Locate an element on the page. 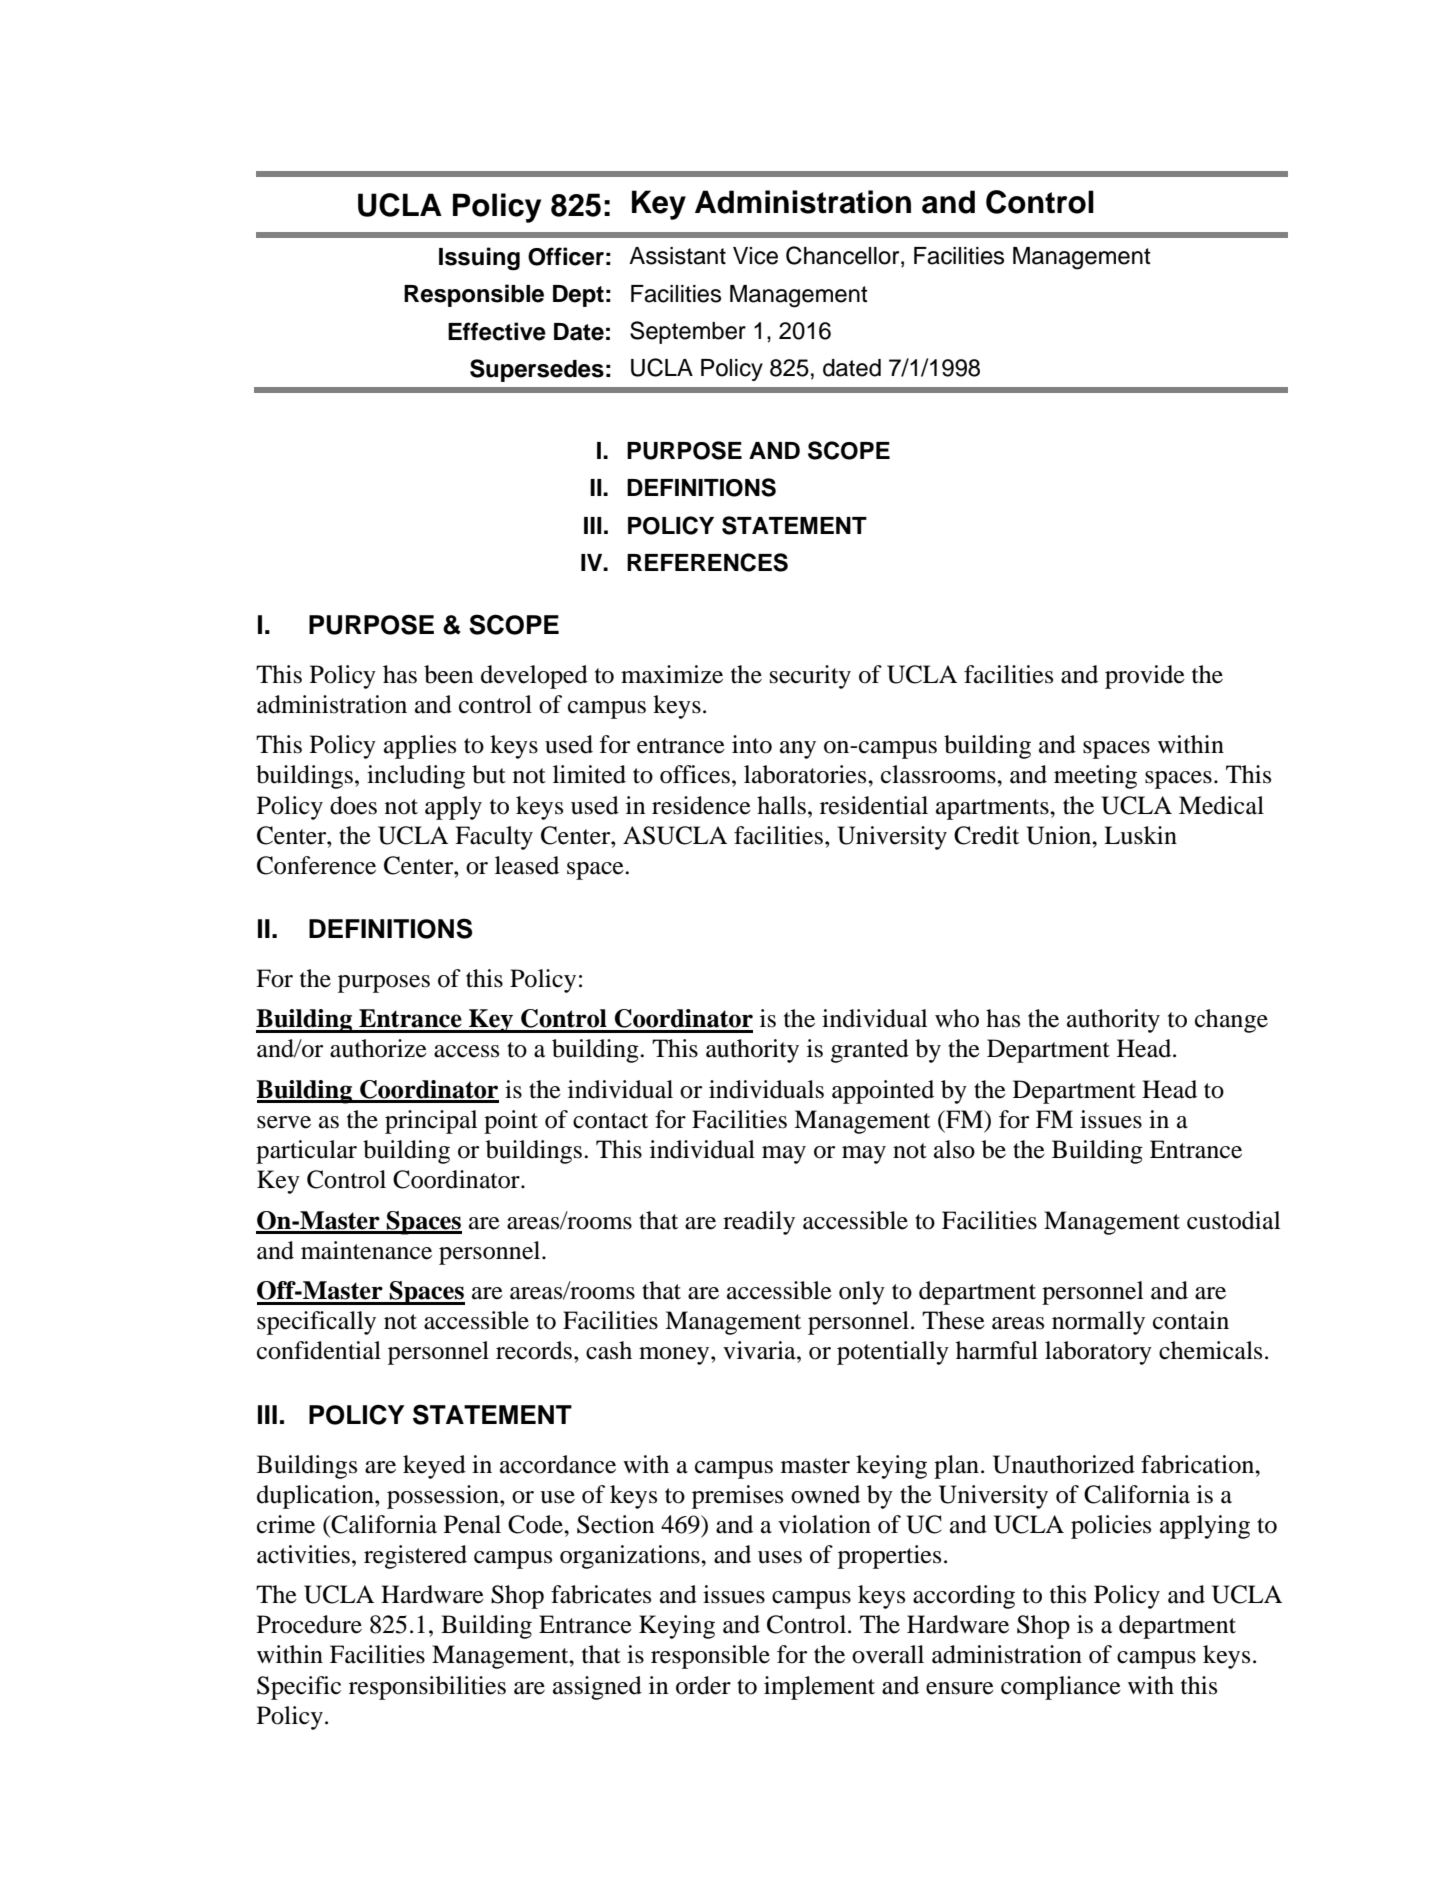  change is located at coordinates (1231, 1021).
